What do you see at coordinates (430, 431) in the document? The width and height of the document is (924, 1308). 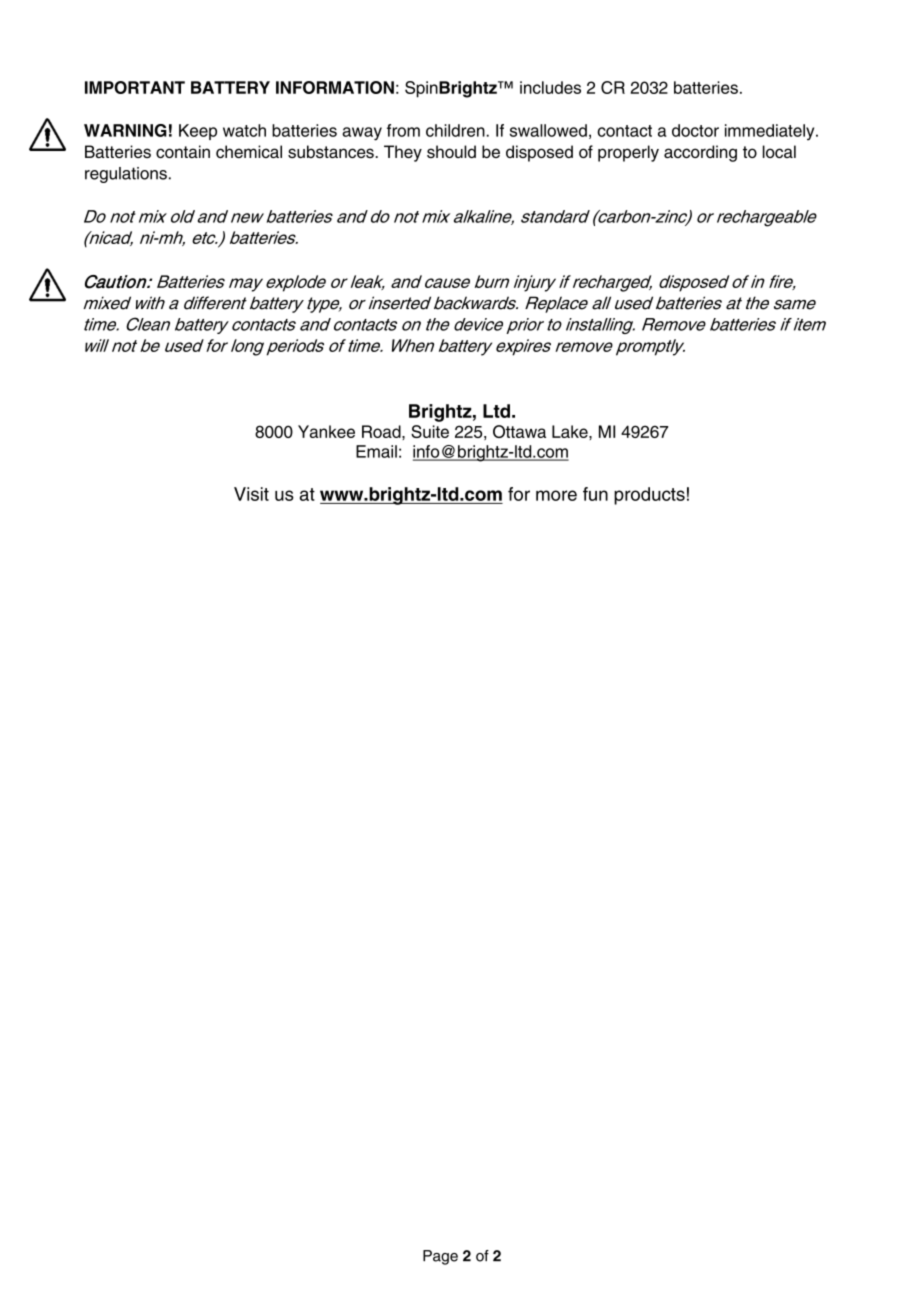 I see `Suite` at bounding box center [430, 431].
